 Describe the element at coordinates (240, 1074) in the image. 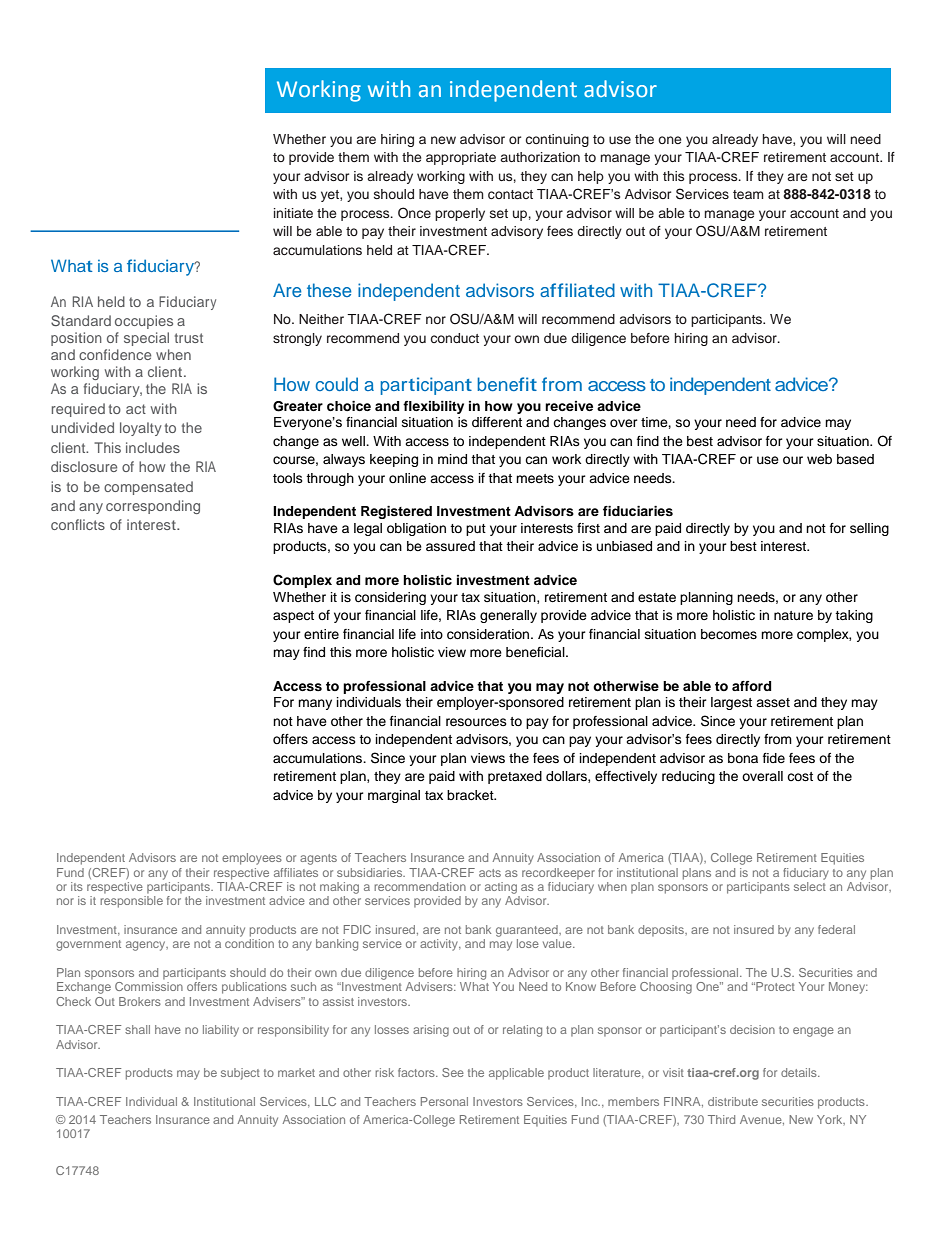

I see `subject` at that location.
